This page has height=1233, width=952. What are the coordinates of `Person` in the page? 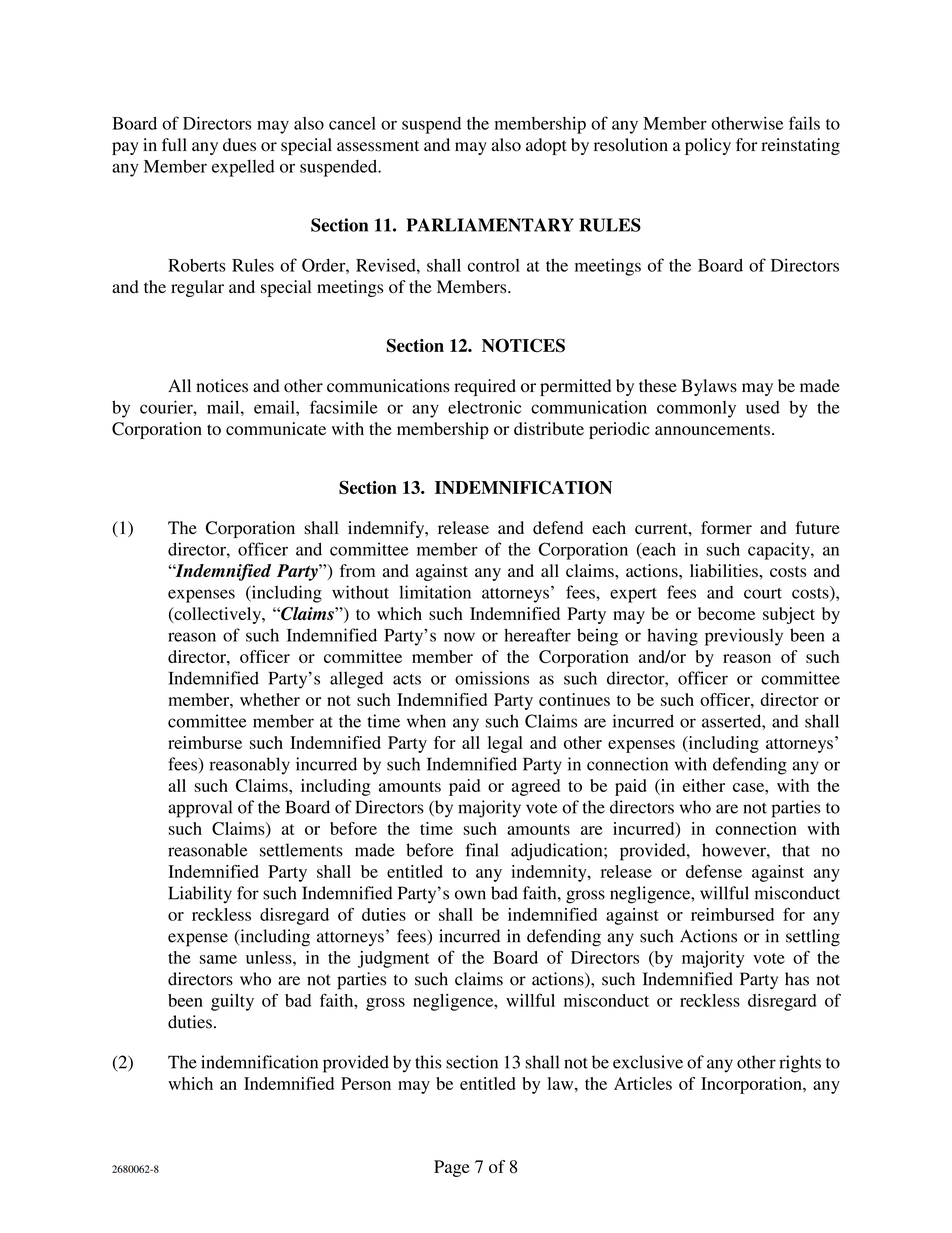 It's located at (366, 1083).
